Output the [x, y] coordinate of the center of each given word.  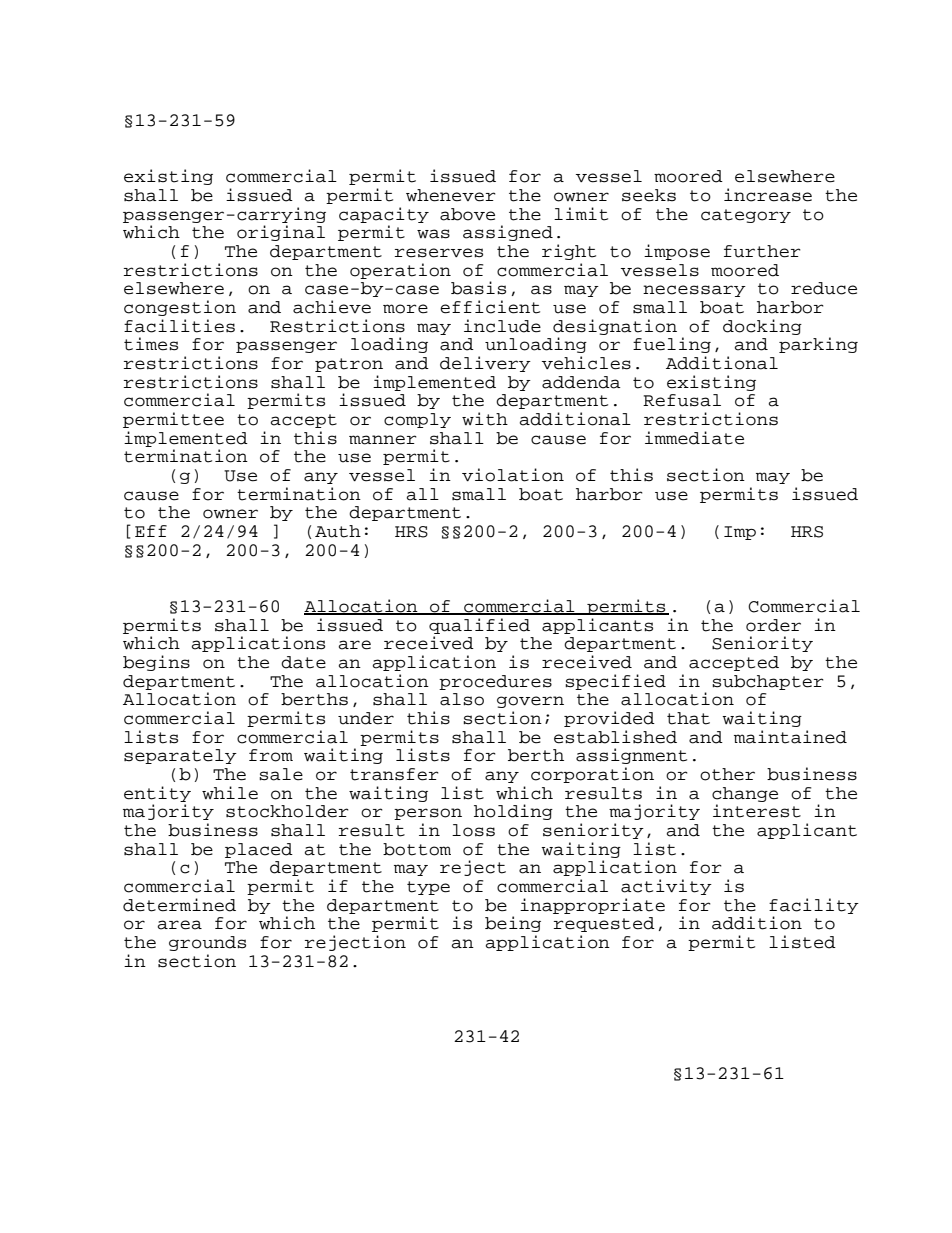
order [773, 625]
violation [513, 475]
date [303, 662]
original [281, 233]
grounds [207, 943]
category [746, 216]
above [467, 214]
